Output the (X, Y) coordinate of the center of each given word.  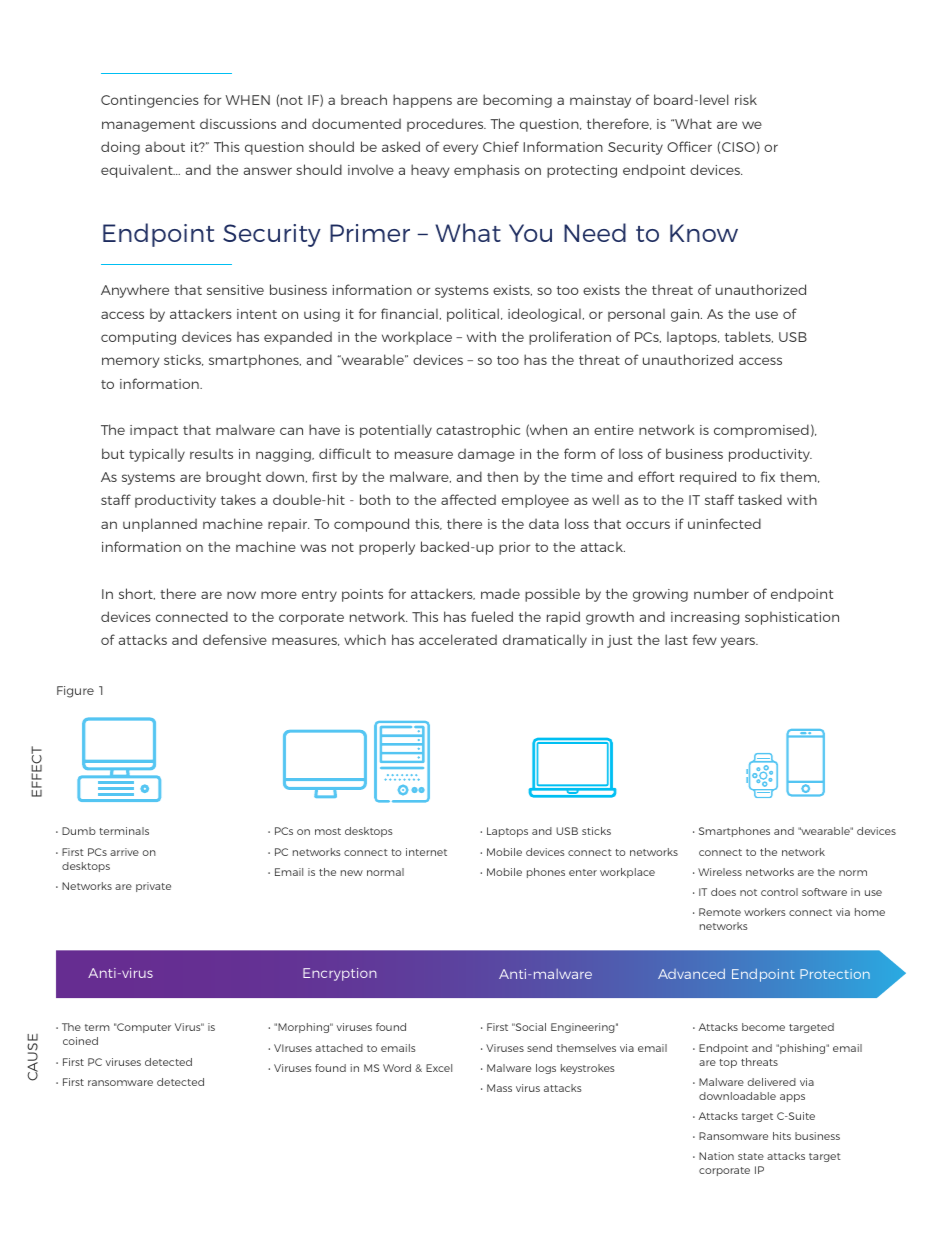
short (137, 594)
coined (80, 1041)
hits (782, 1136)
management (148, 126)
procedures (446, 125)
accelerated (458, 639)
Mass (499, 1088)
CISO (738, 147)
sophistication (792, 618)
